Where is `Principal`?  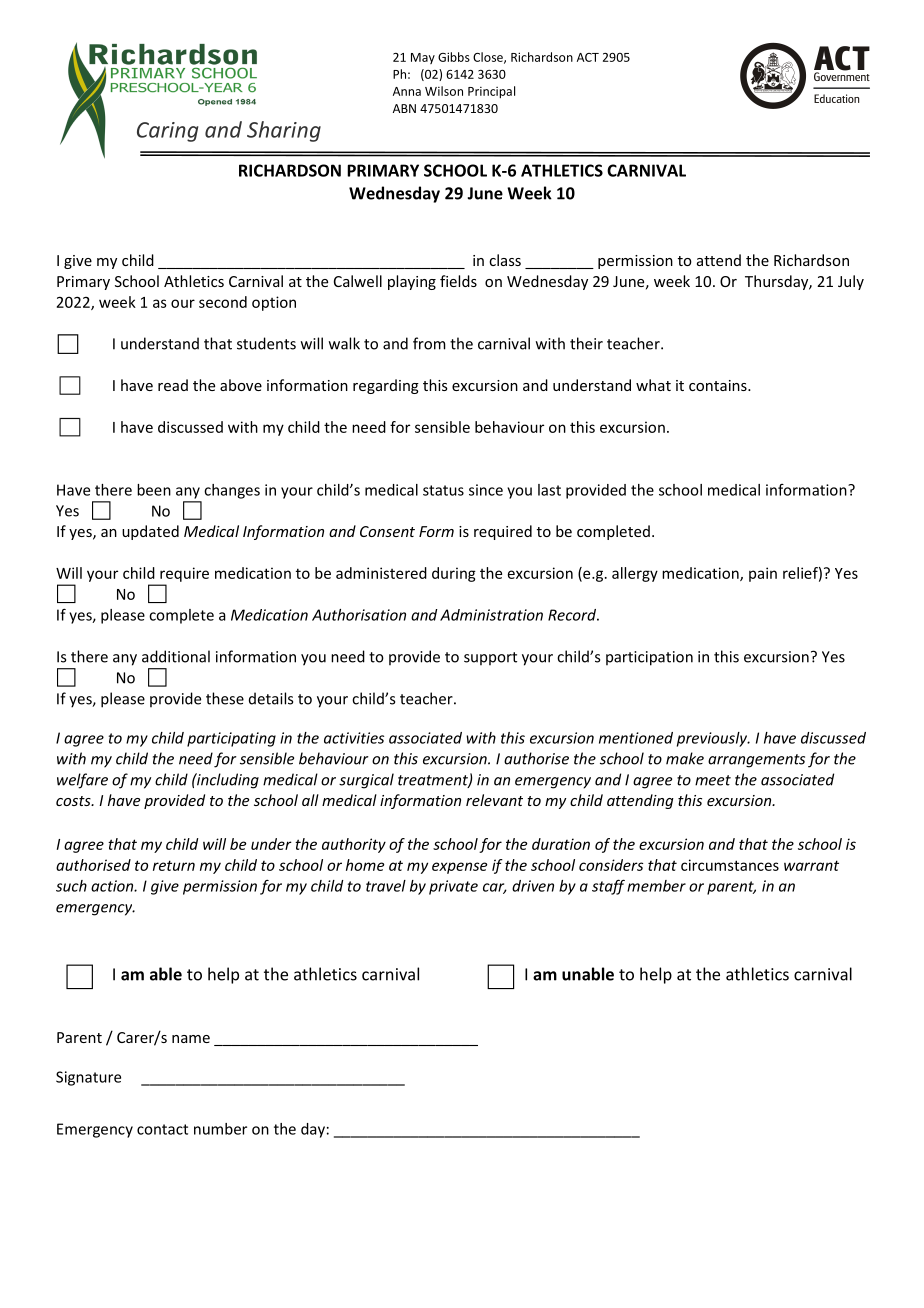 Principal is located at coordinates (491, 92).
